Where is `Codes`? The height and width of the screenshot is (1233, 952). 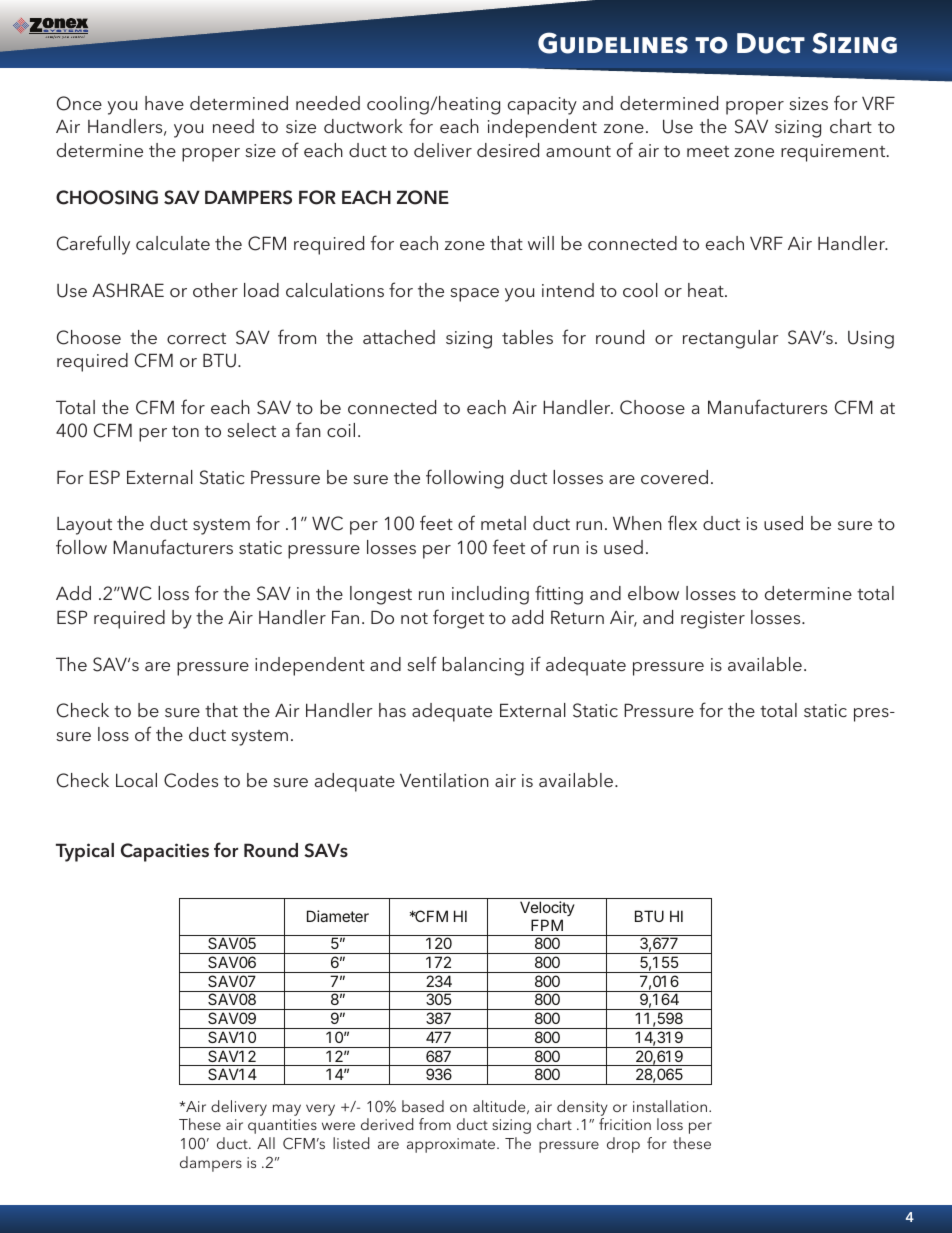
Codes is located at coordinates (191, 780).
